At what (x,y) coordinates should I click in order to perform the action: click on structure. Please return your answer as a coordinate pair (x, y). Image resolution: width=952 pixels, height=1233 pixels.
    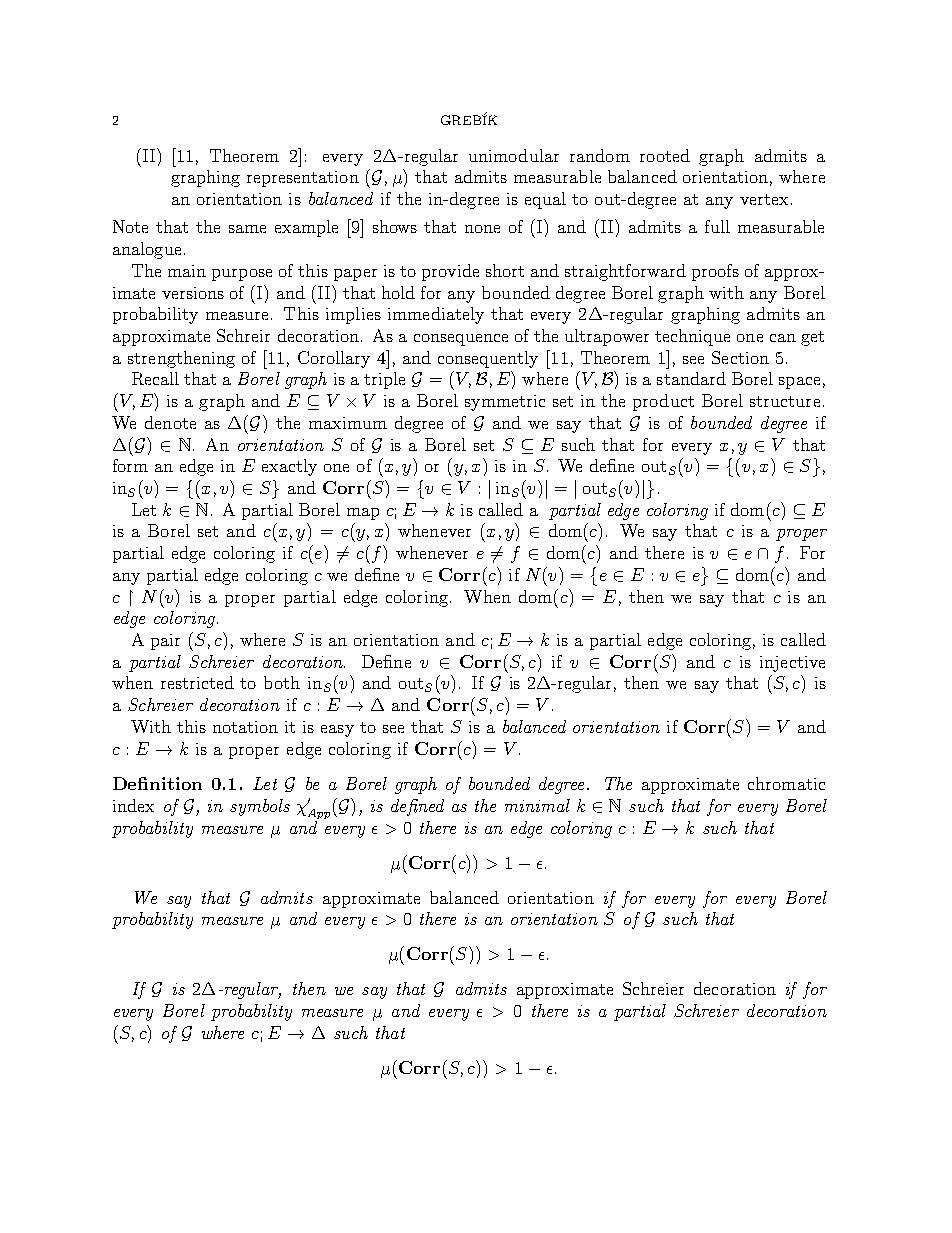
    Looking at the image, I should click on (785, 401).
